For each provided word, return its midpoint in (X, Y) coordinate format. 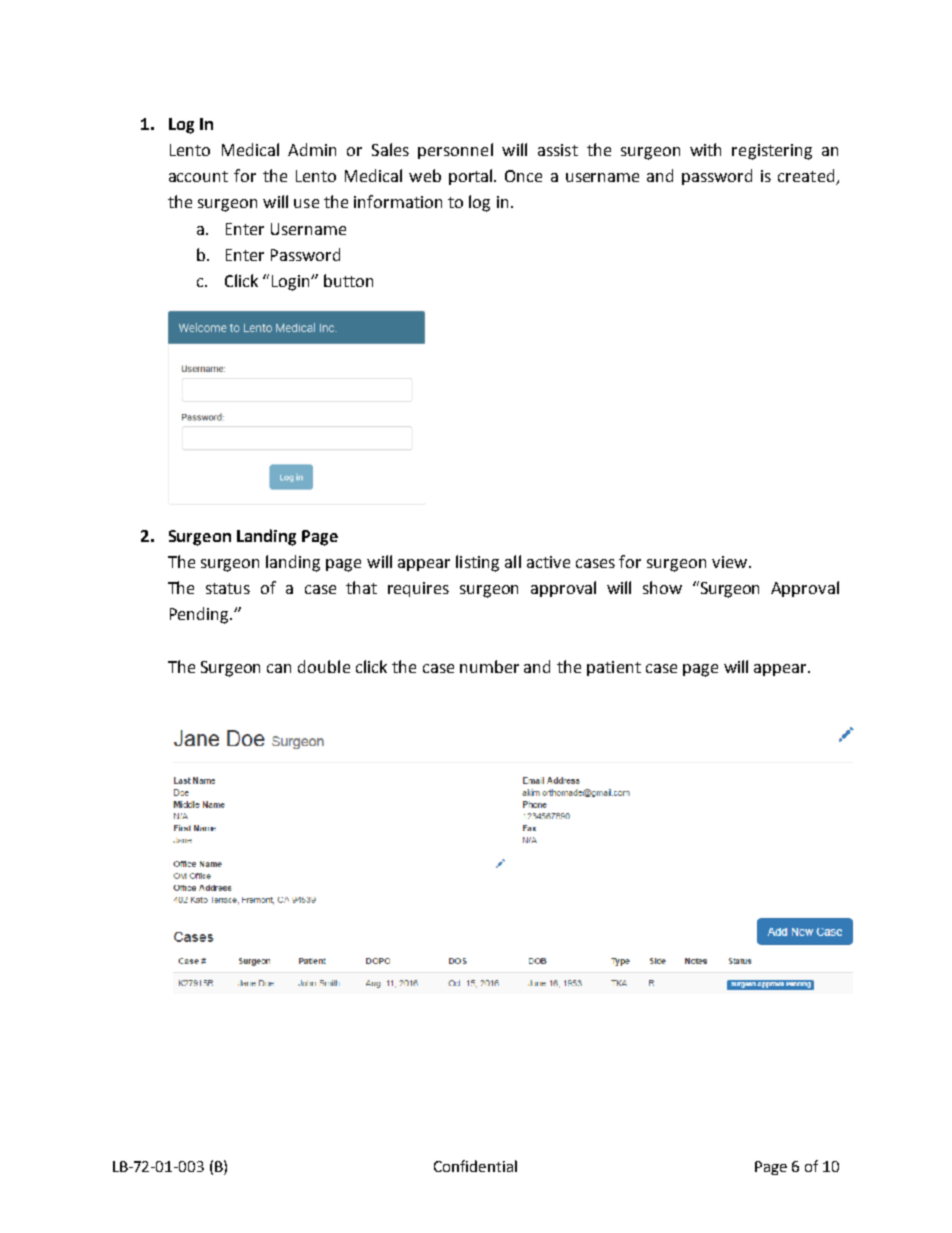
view (729, 562)
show (662, 587)
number (489, 666)
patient (614, 668)
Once (523, 176)
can (279, 668)
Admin (312, 149)
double (324, 666)
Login (292, 283)
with (705, 149)
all (513, 561)
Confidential (475, 1166)
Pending (201, 615)
